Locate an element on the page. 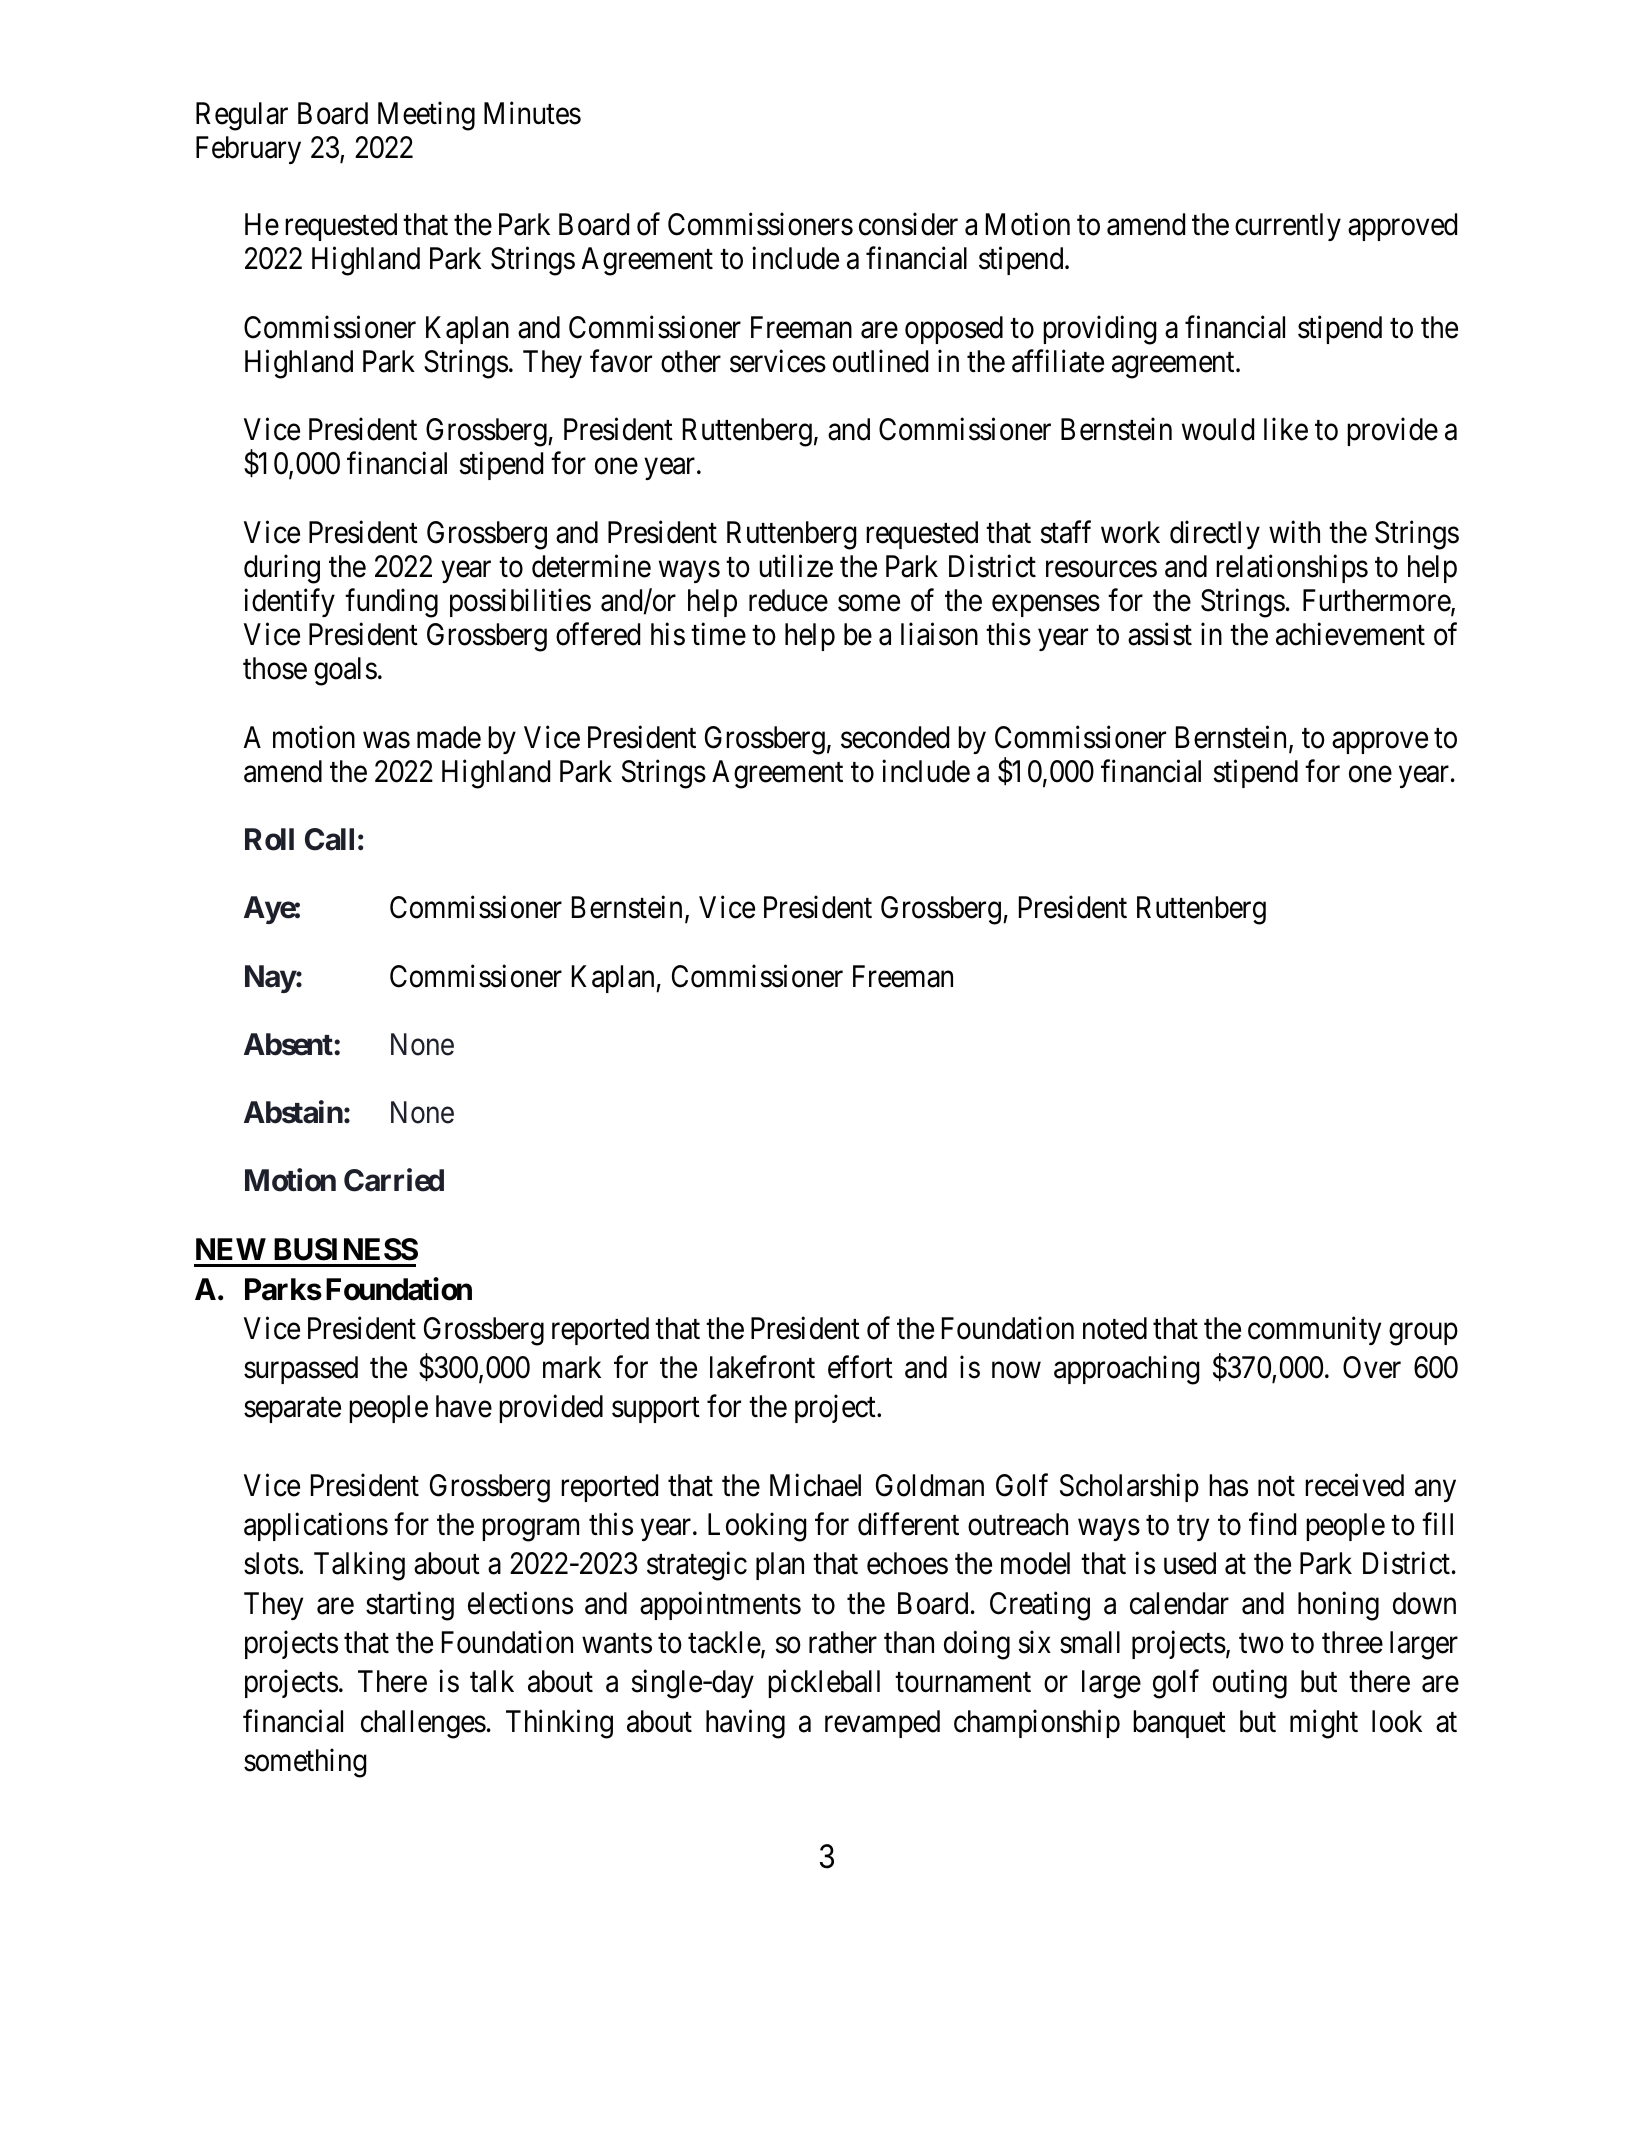 The image size is (1652, 2138). effort is located at coordinates (860, 1367).
